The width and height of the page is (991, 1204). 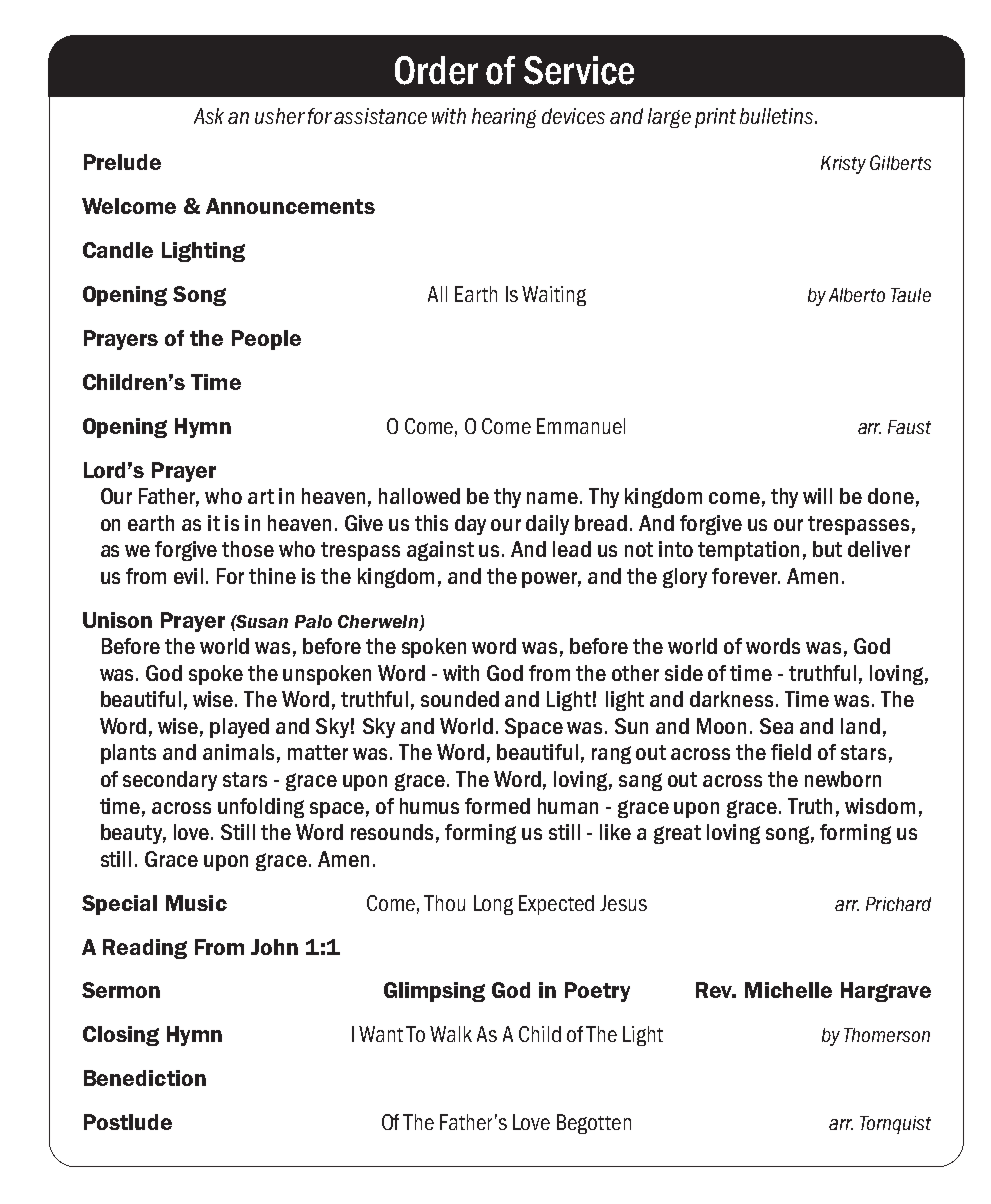 I want to click on Long, so click(x=493, y=905).
